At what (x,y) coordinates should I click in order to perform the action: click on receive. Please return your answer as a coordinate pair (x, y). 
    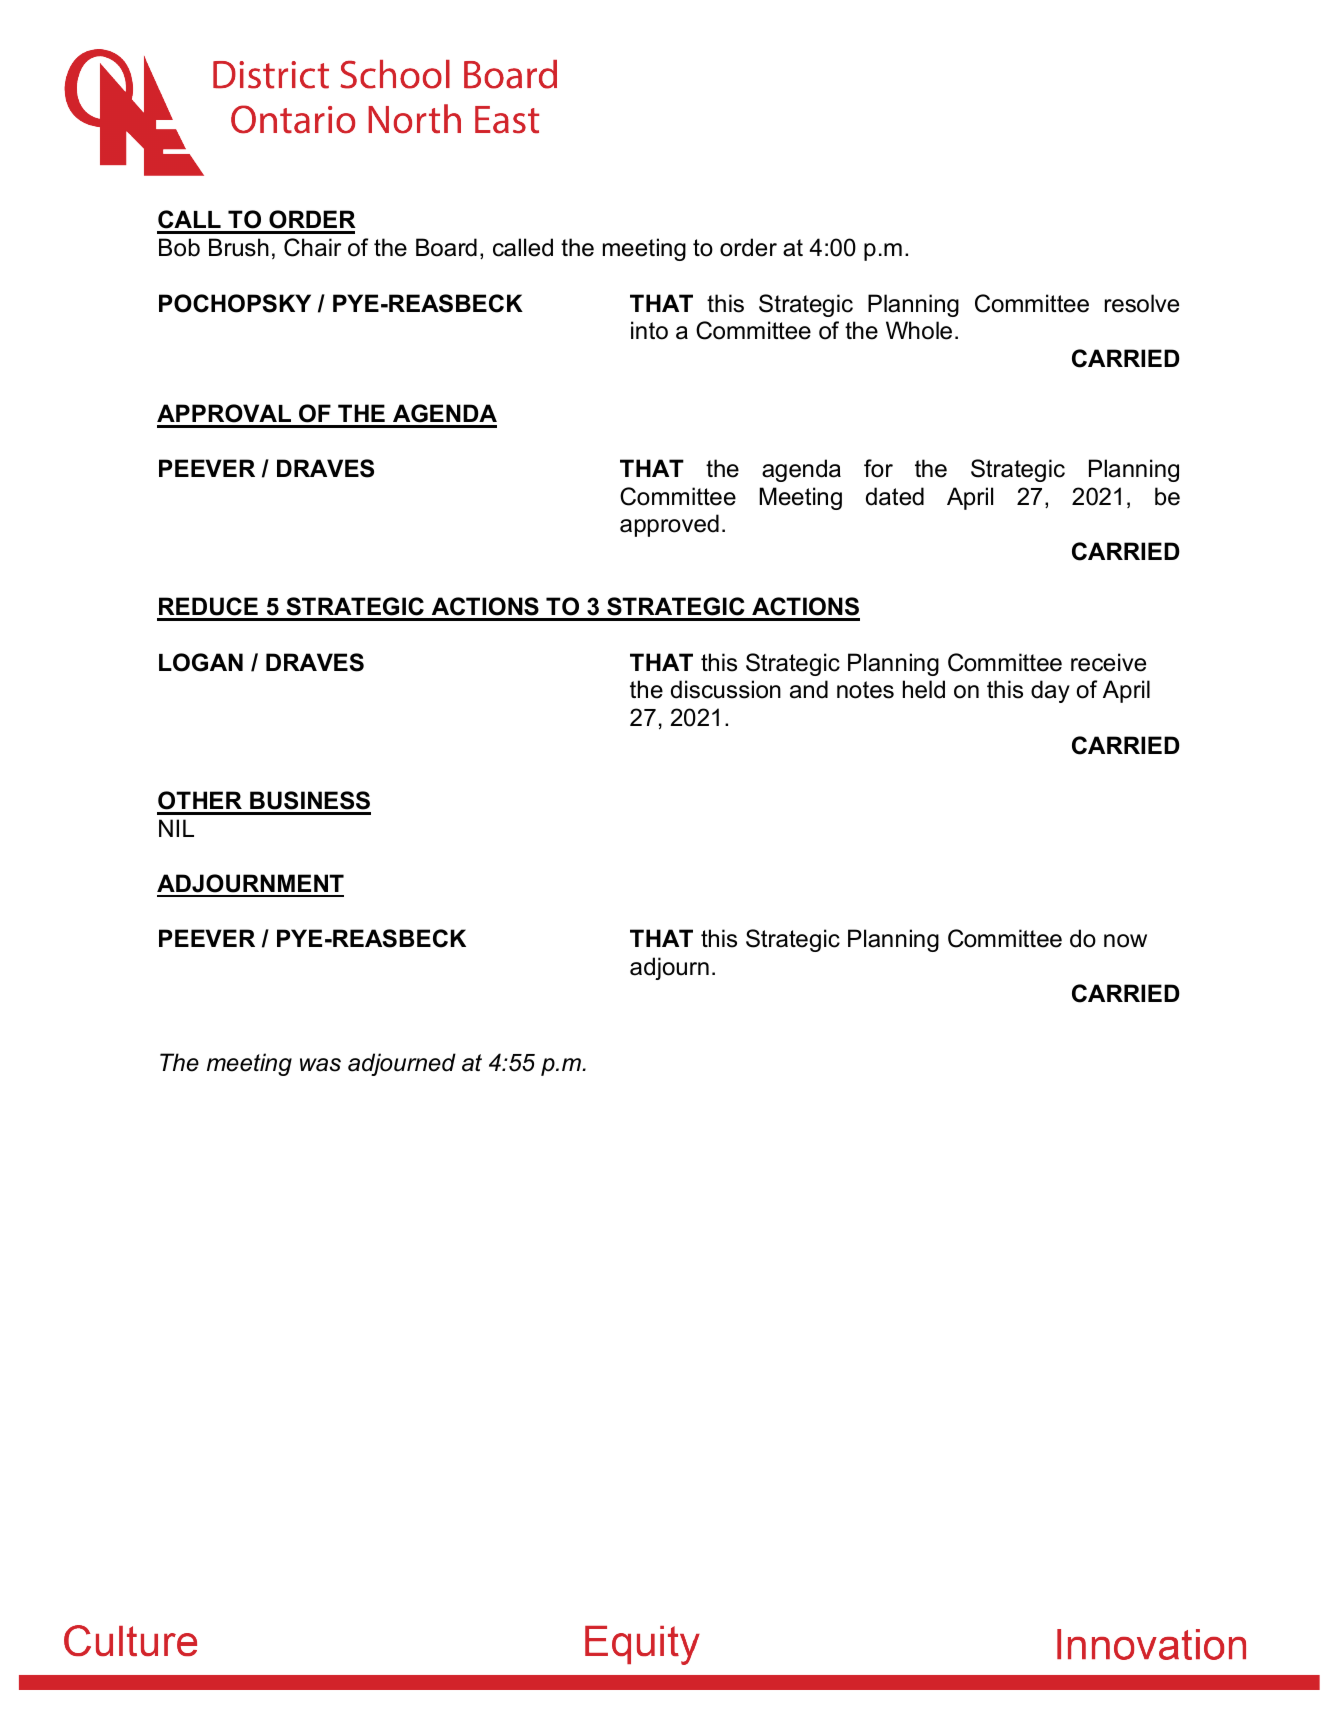
    Looking at the image, I should click on (1108, 662).
